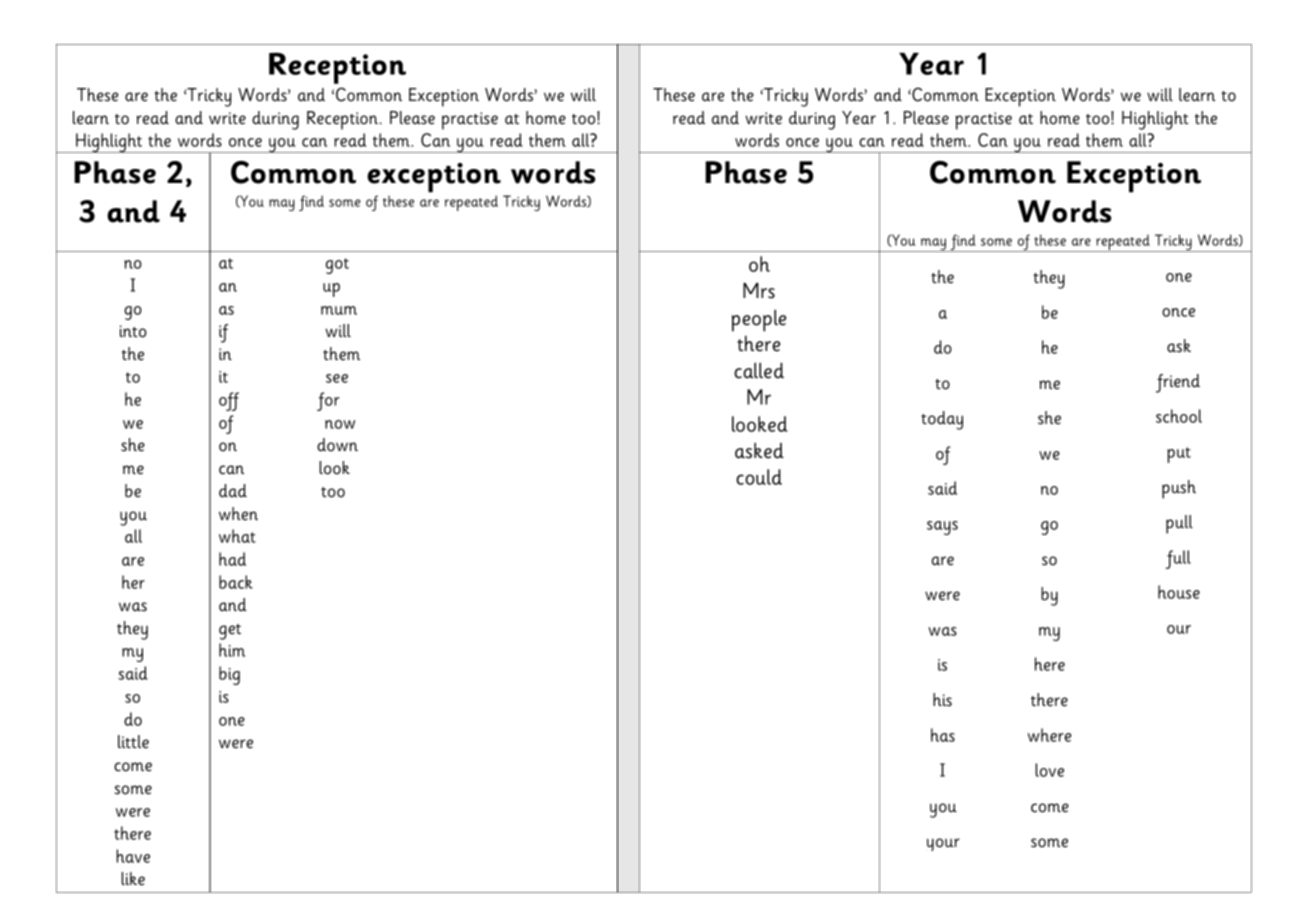 The image size is (1307, 924). What do you see at coordinates (759, 477) in the document?
I see `could` at bounding box center [759, 477].
